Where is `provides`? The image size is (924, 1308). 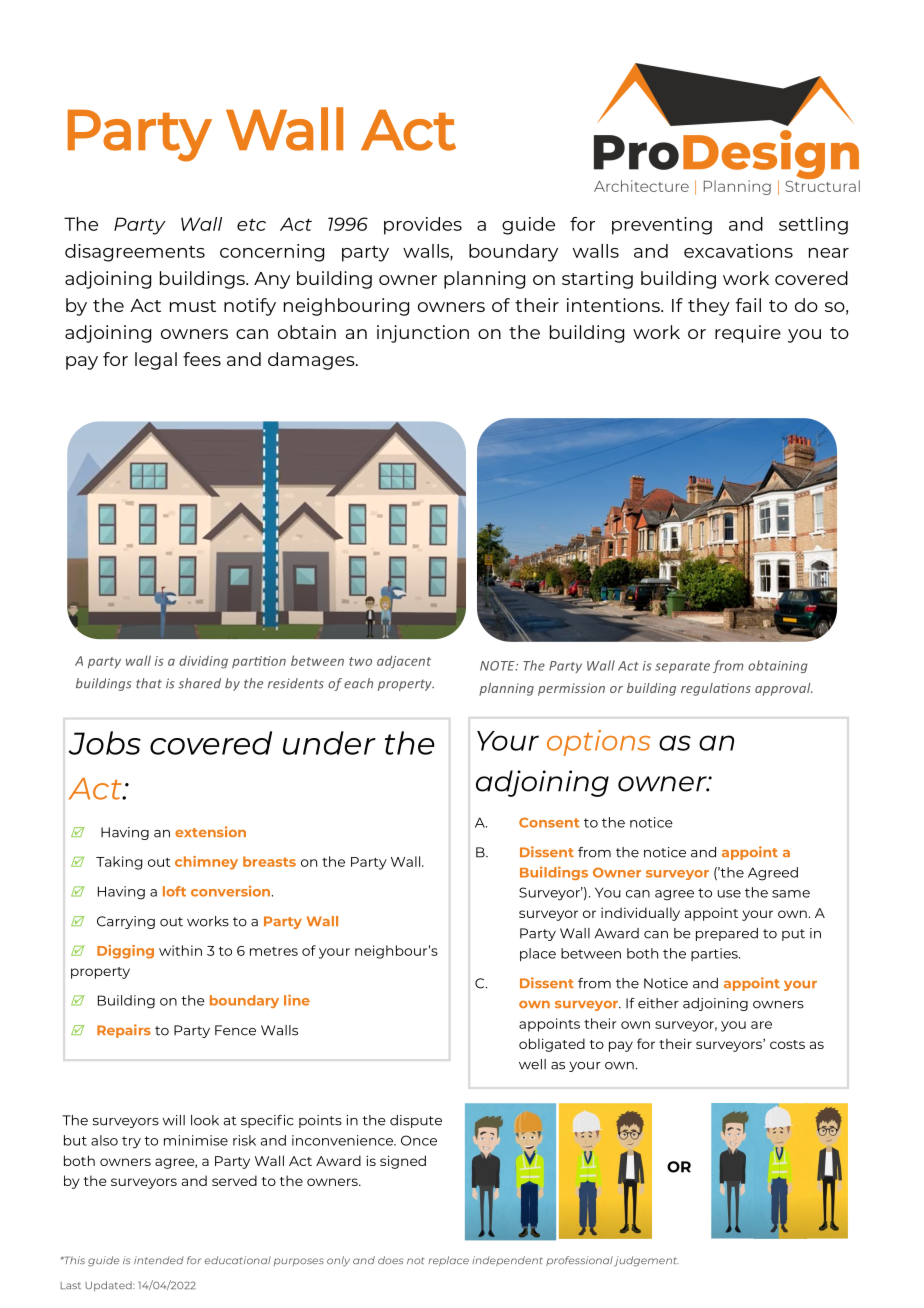 provides is located at coordinates (423, 226).
